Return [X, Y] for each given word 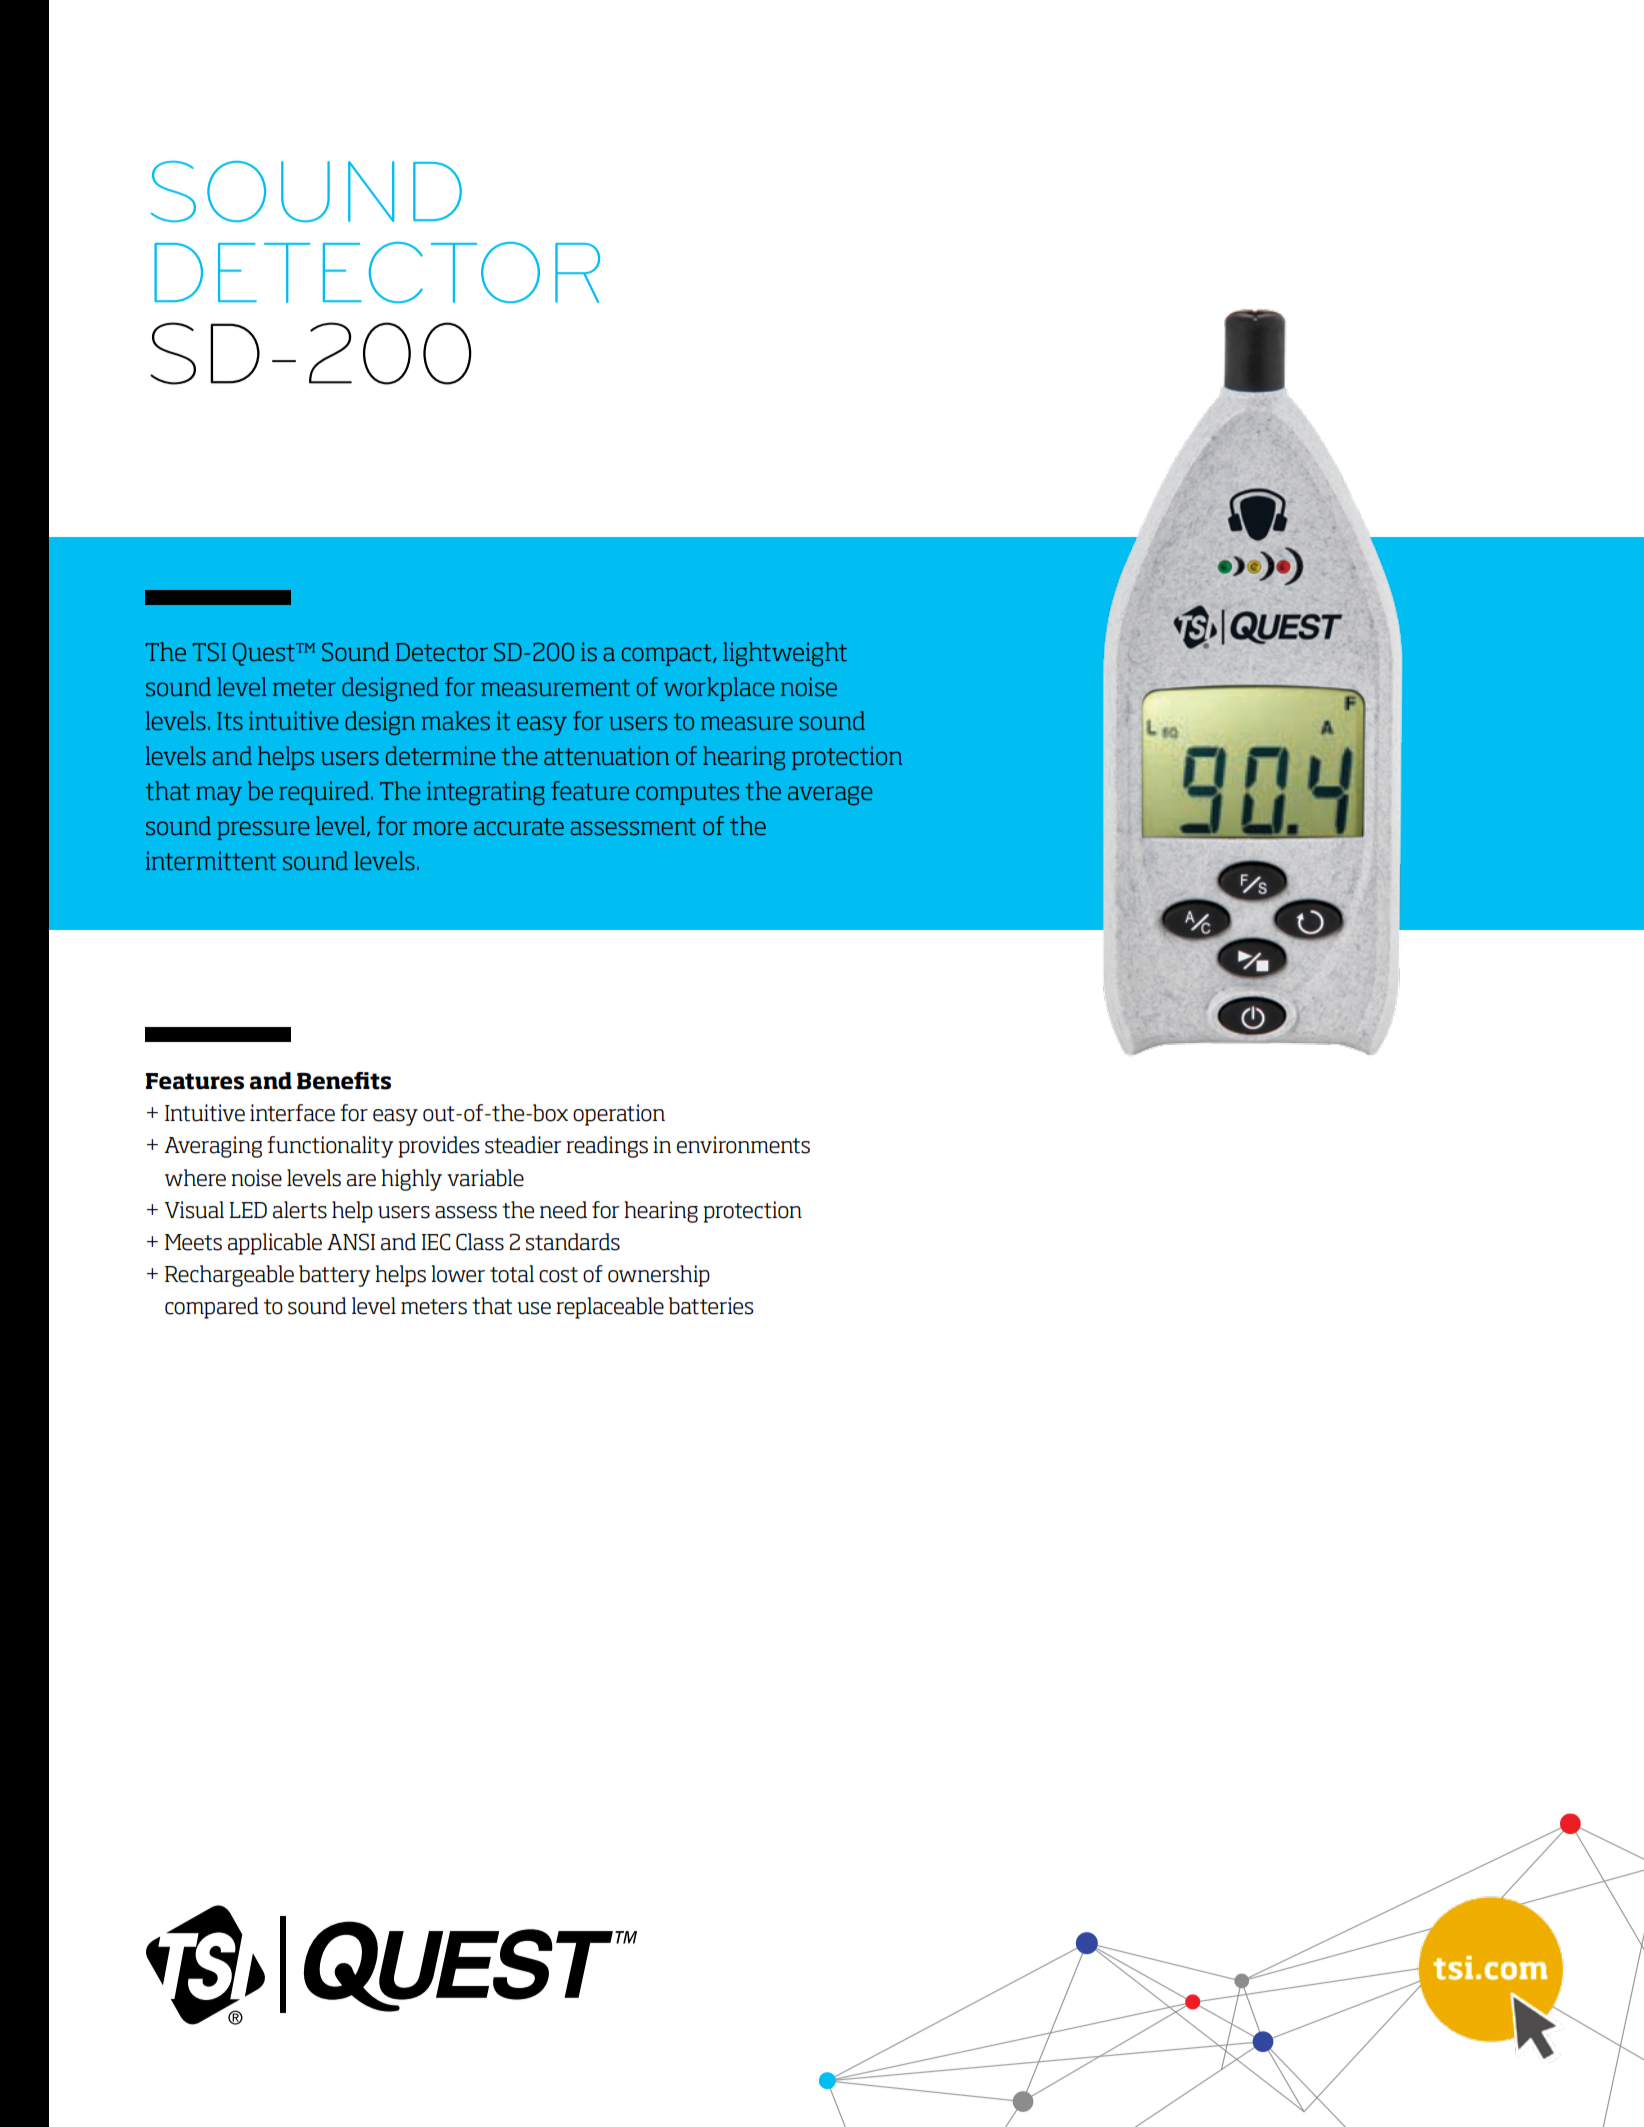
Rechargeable [229, 1276]
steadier [523, 1145]
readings [607, 1147]
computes [687, 794]
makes [456, 720]
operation [619, 1115]
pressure [263, 830]
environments [743, 1145]
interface [292, 1113]
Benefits [344, 1081]
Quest [264, 654]
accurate [519, 826]
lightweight [785, 654]
